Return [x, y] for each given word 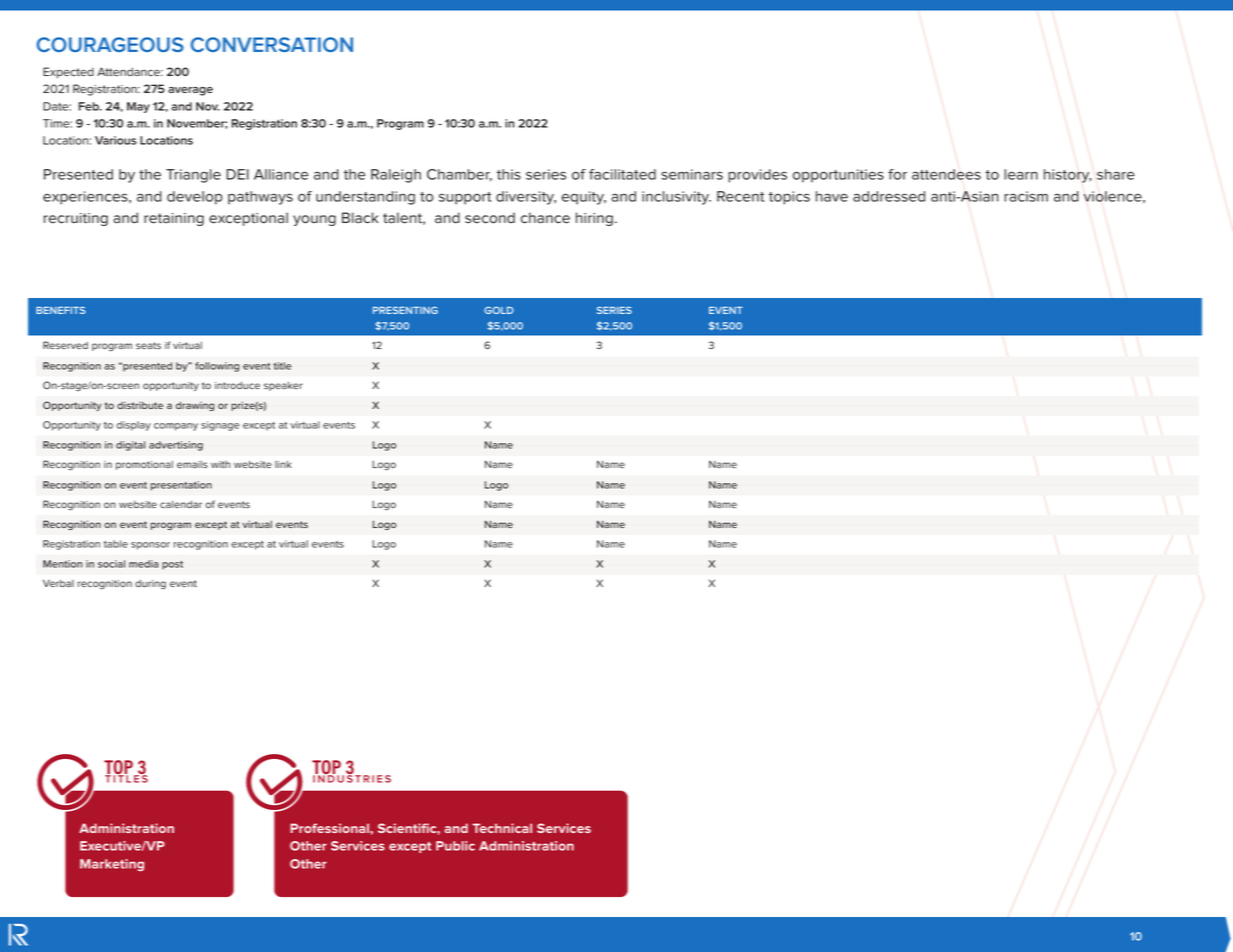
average [190, 91]
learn [1021, 174]
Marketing [112, 865]
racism [1026, 196]
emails [192, 464]
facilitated [622, 174]
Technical [502, 828]
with [220, 464]
